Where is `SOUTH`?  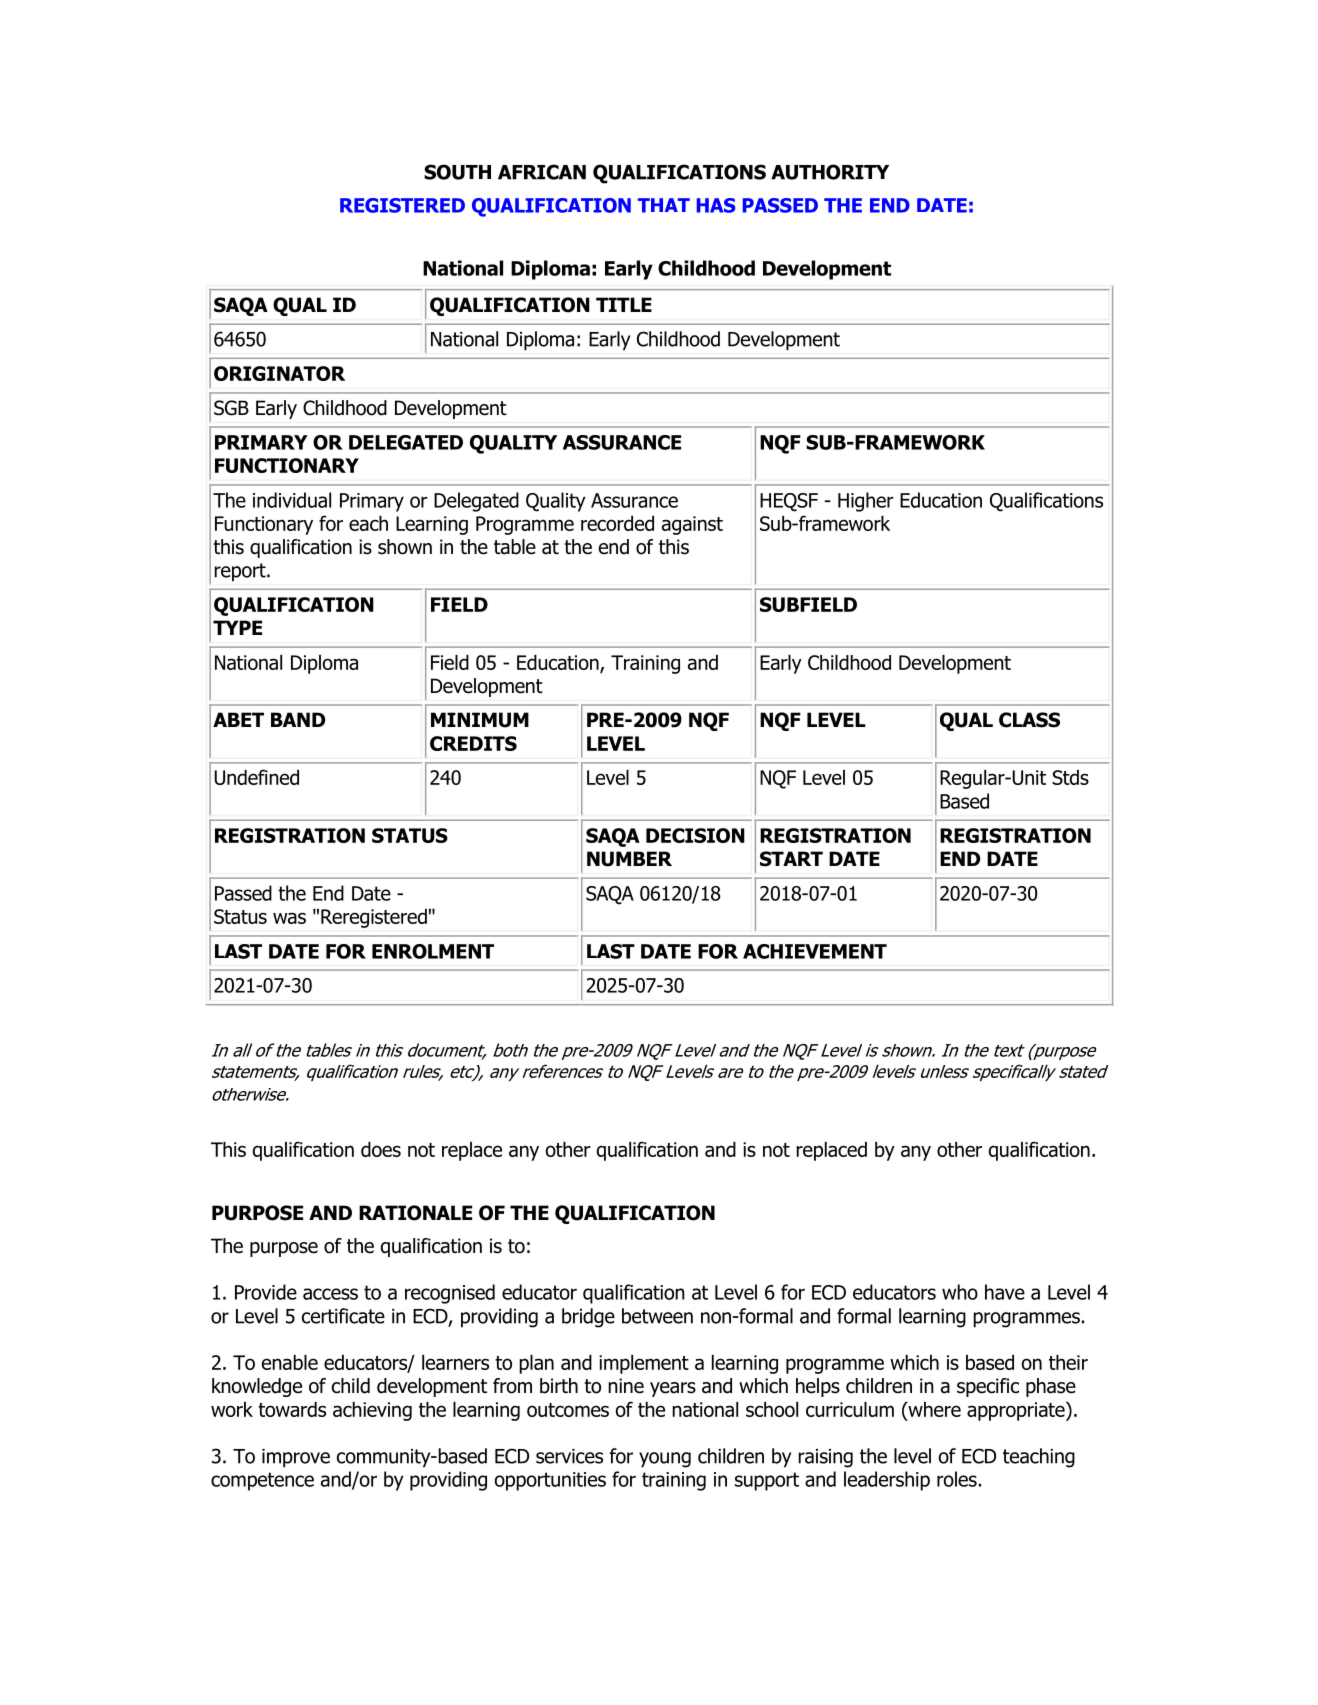 SOUTH is located at coordinates (457, 172).
